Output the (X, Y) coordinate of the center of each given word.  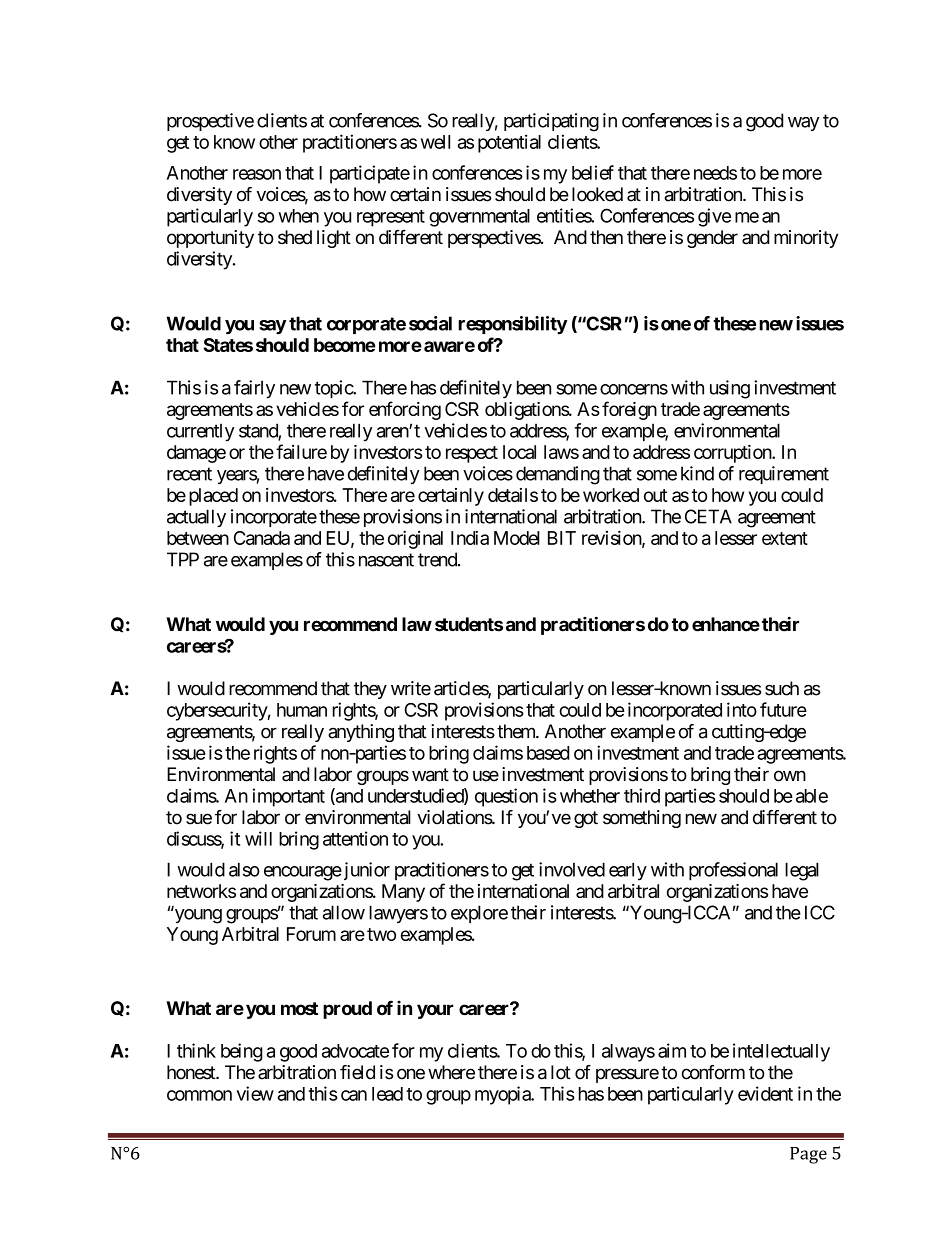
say (272, 327)
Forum (311, 934)
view (255, 1093)
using (730, 389)
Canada (262, 538)
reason (257, 174)
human (302, 710)
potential (509, 143)
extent (785, 538)
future (783, 709)
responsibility (513, 325)
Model (517, 538)
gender (712, 239)
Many (403, 893)
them (517, 731)
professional (733, 871)
